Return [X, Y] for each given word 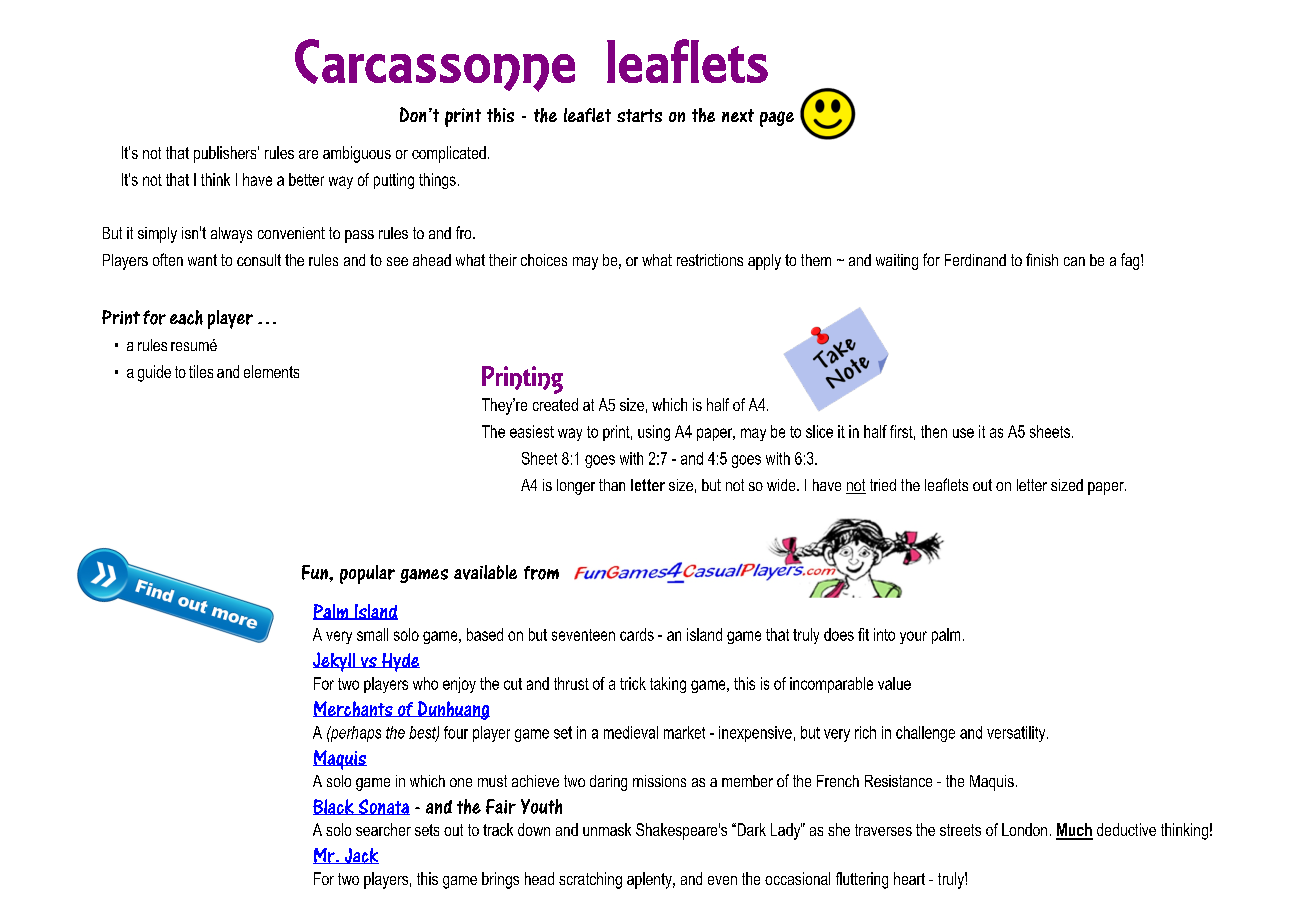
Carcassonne [435, 65]
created [555, 404]
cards [637, 634]
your [913, 637]
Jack [360, 856]
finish [1042, 259]
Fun [316, 572]
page [777, 119]
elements [271, 371]
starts [639, 115]
